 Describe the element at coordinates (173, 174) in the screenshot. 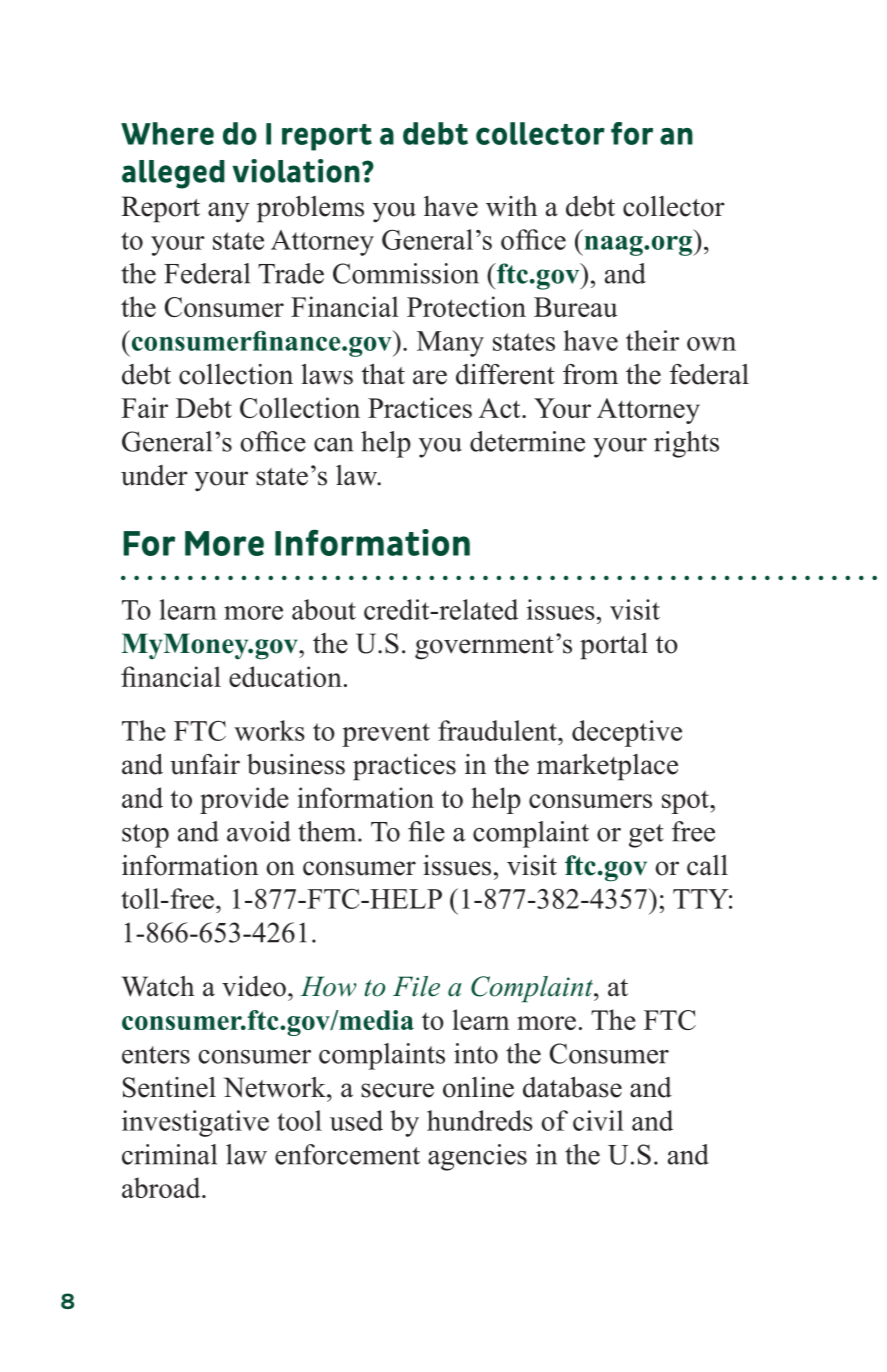

I see `alleged` at that location.
